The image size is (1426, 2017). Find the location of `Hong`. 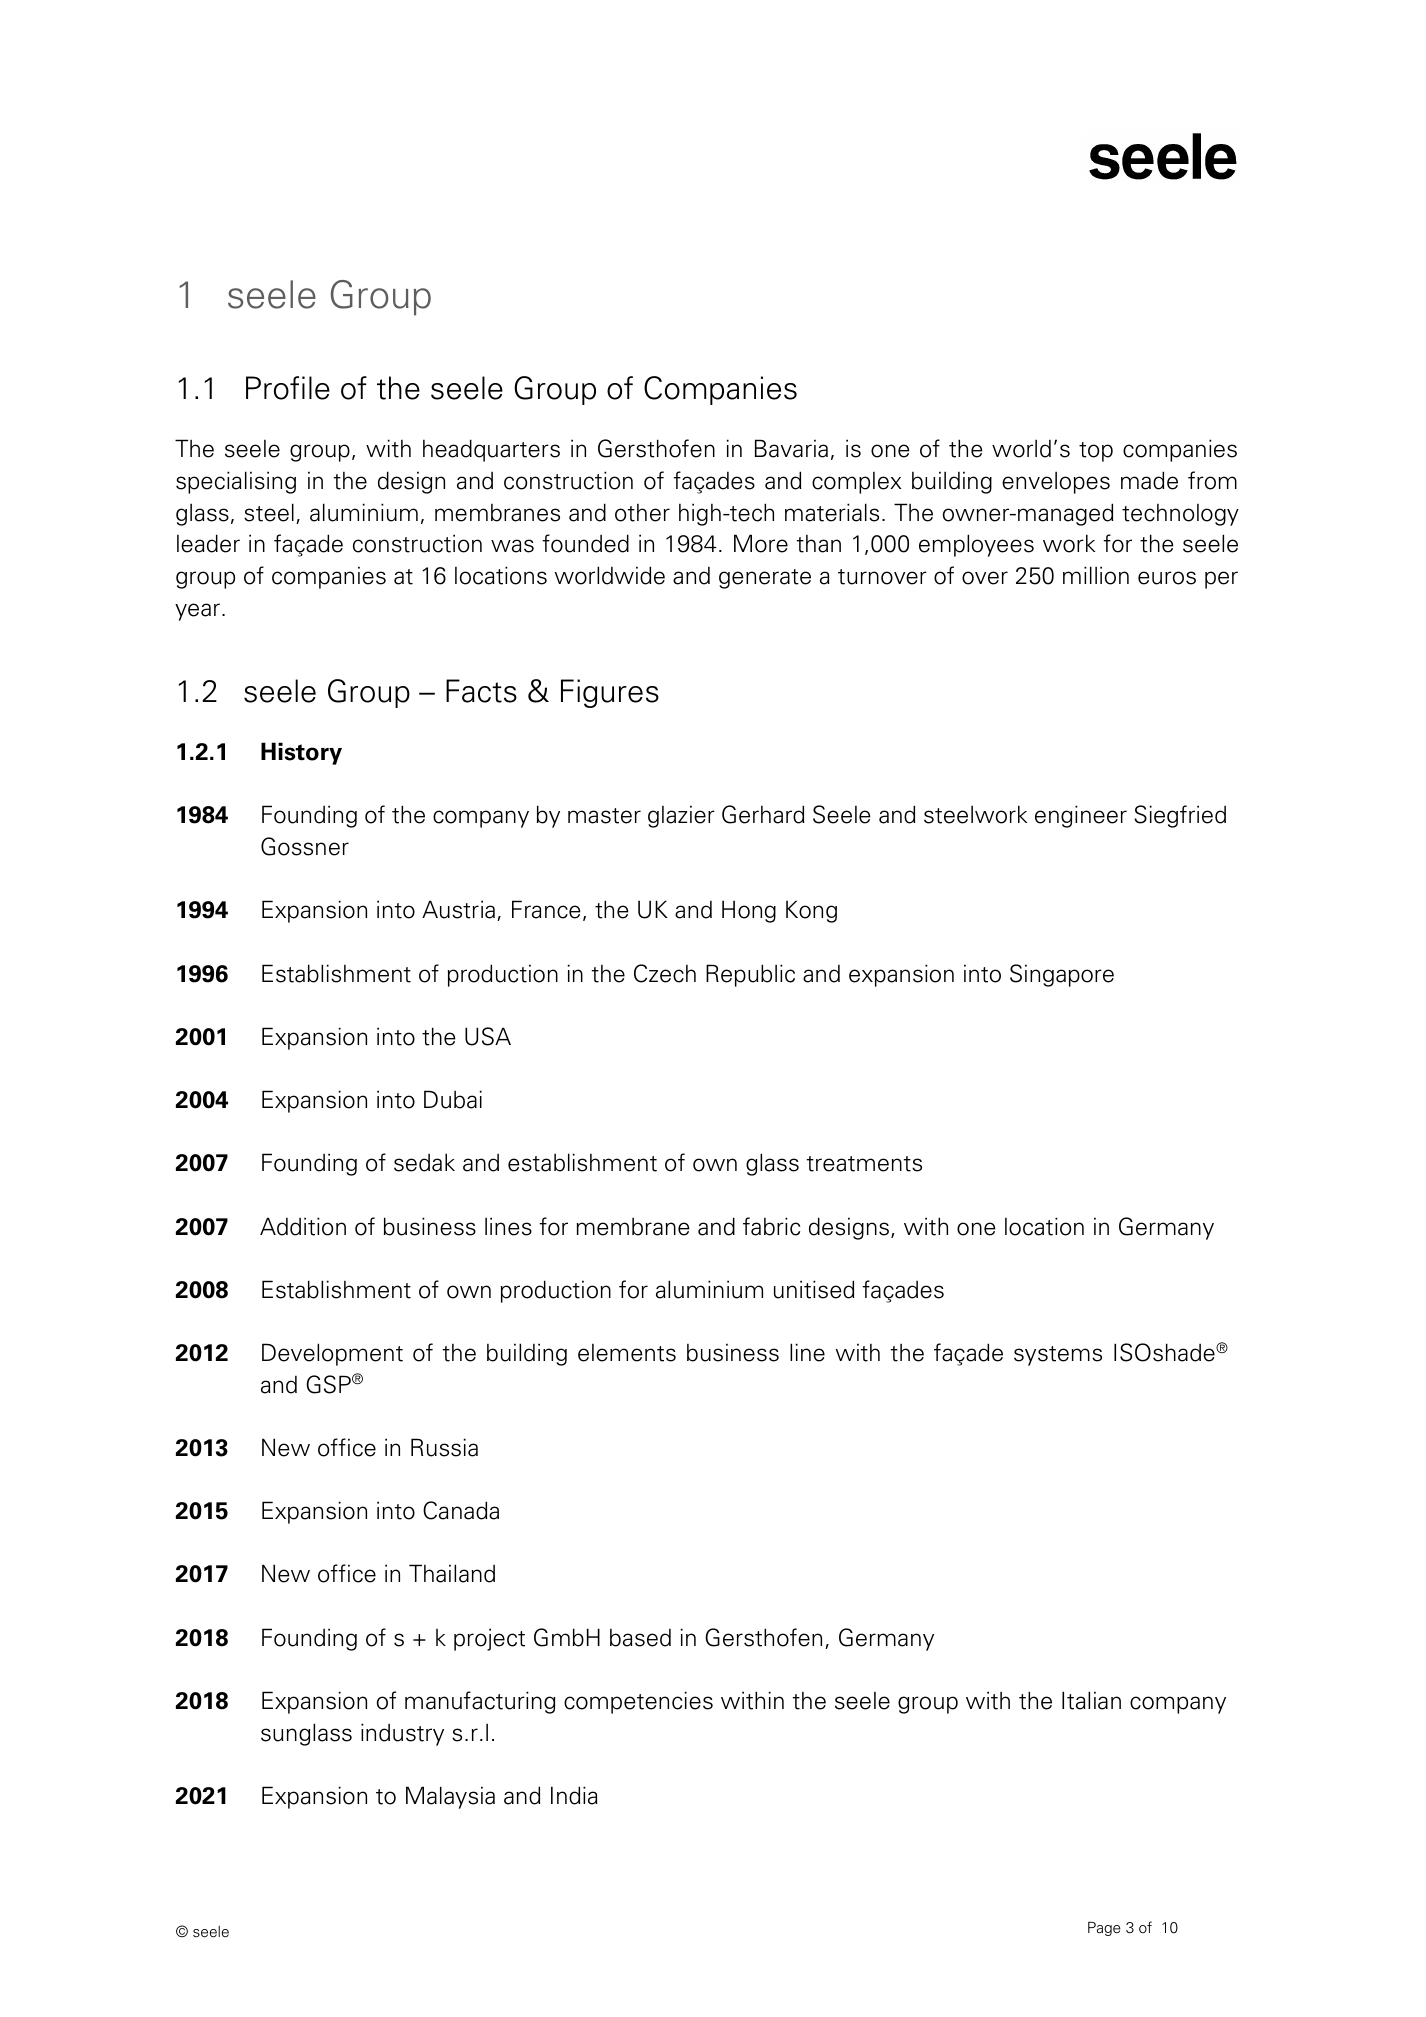

Hong is located at coordinates (749, 911).
